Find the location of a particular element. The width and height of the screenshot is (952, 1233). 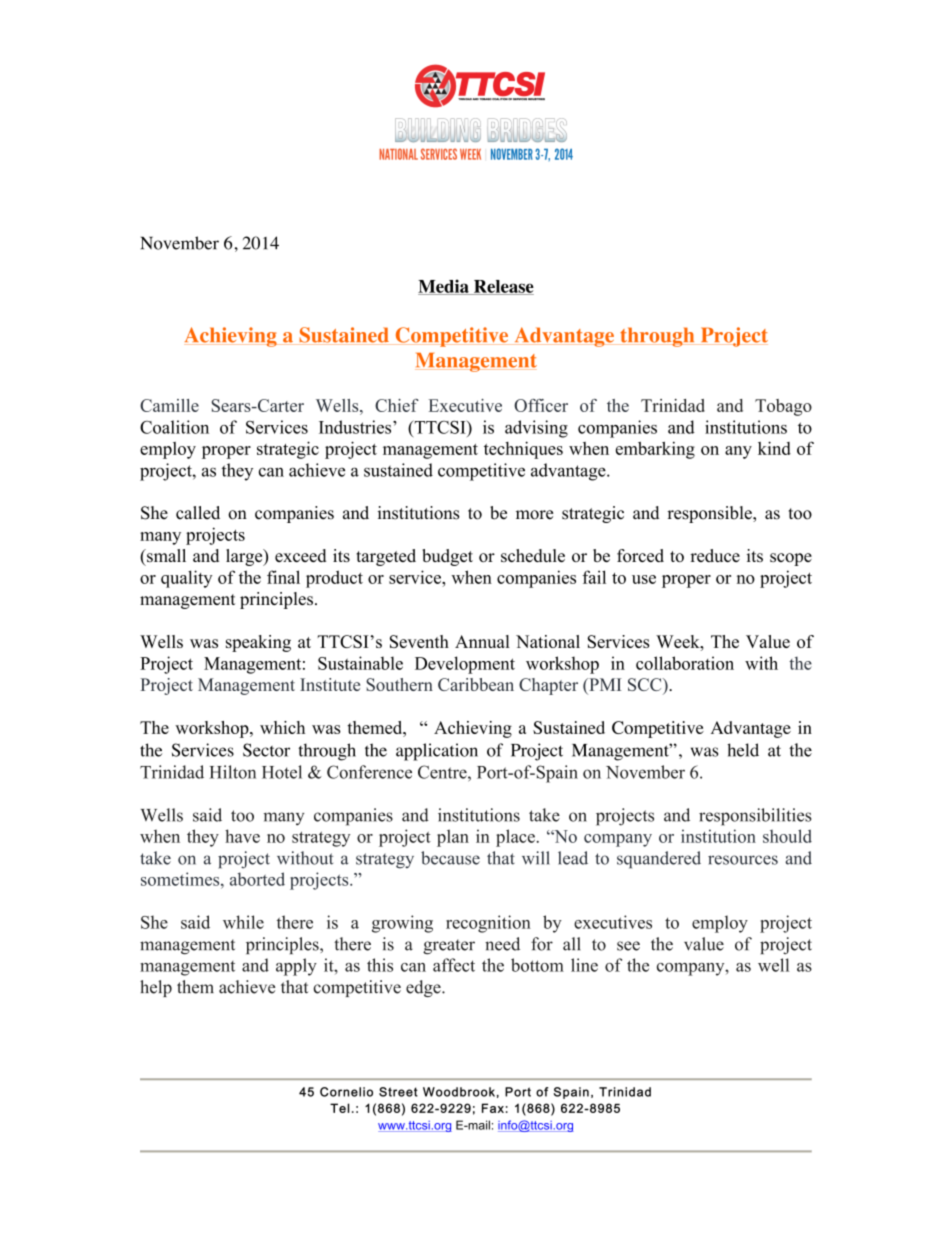

collaboration is located at coordinates (685, 663).
